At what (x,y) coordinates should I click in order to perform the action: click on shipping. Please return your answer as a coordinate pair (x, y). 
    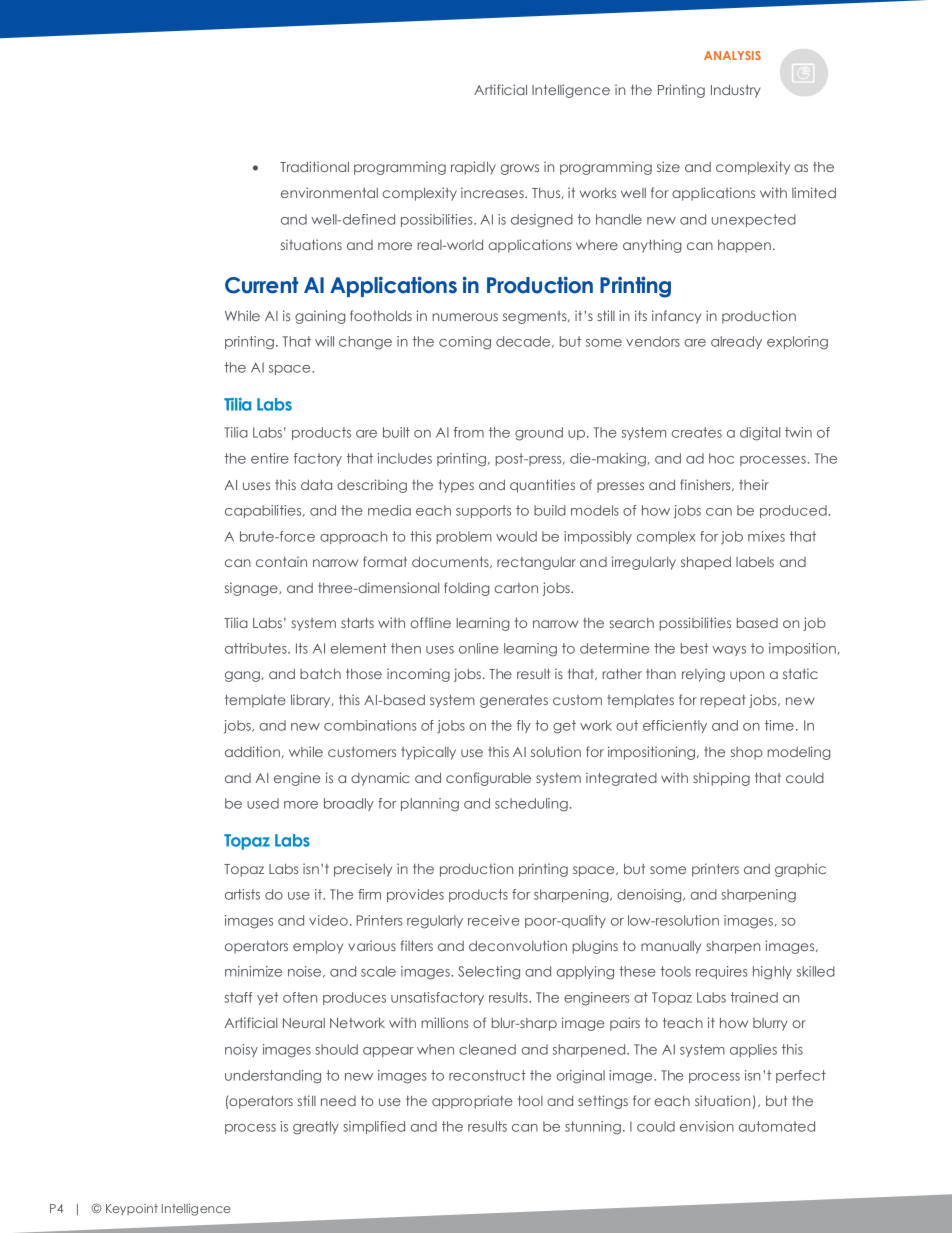
    Looking at the image, I should click on (721, 779).
